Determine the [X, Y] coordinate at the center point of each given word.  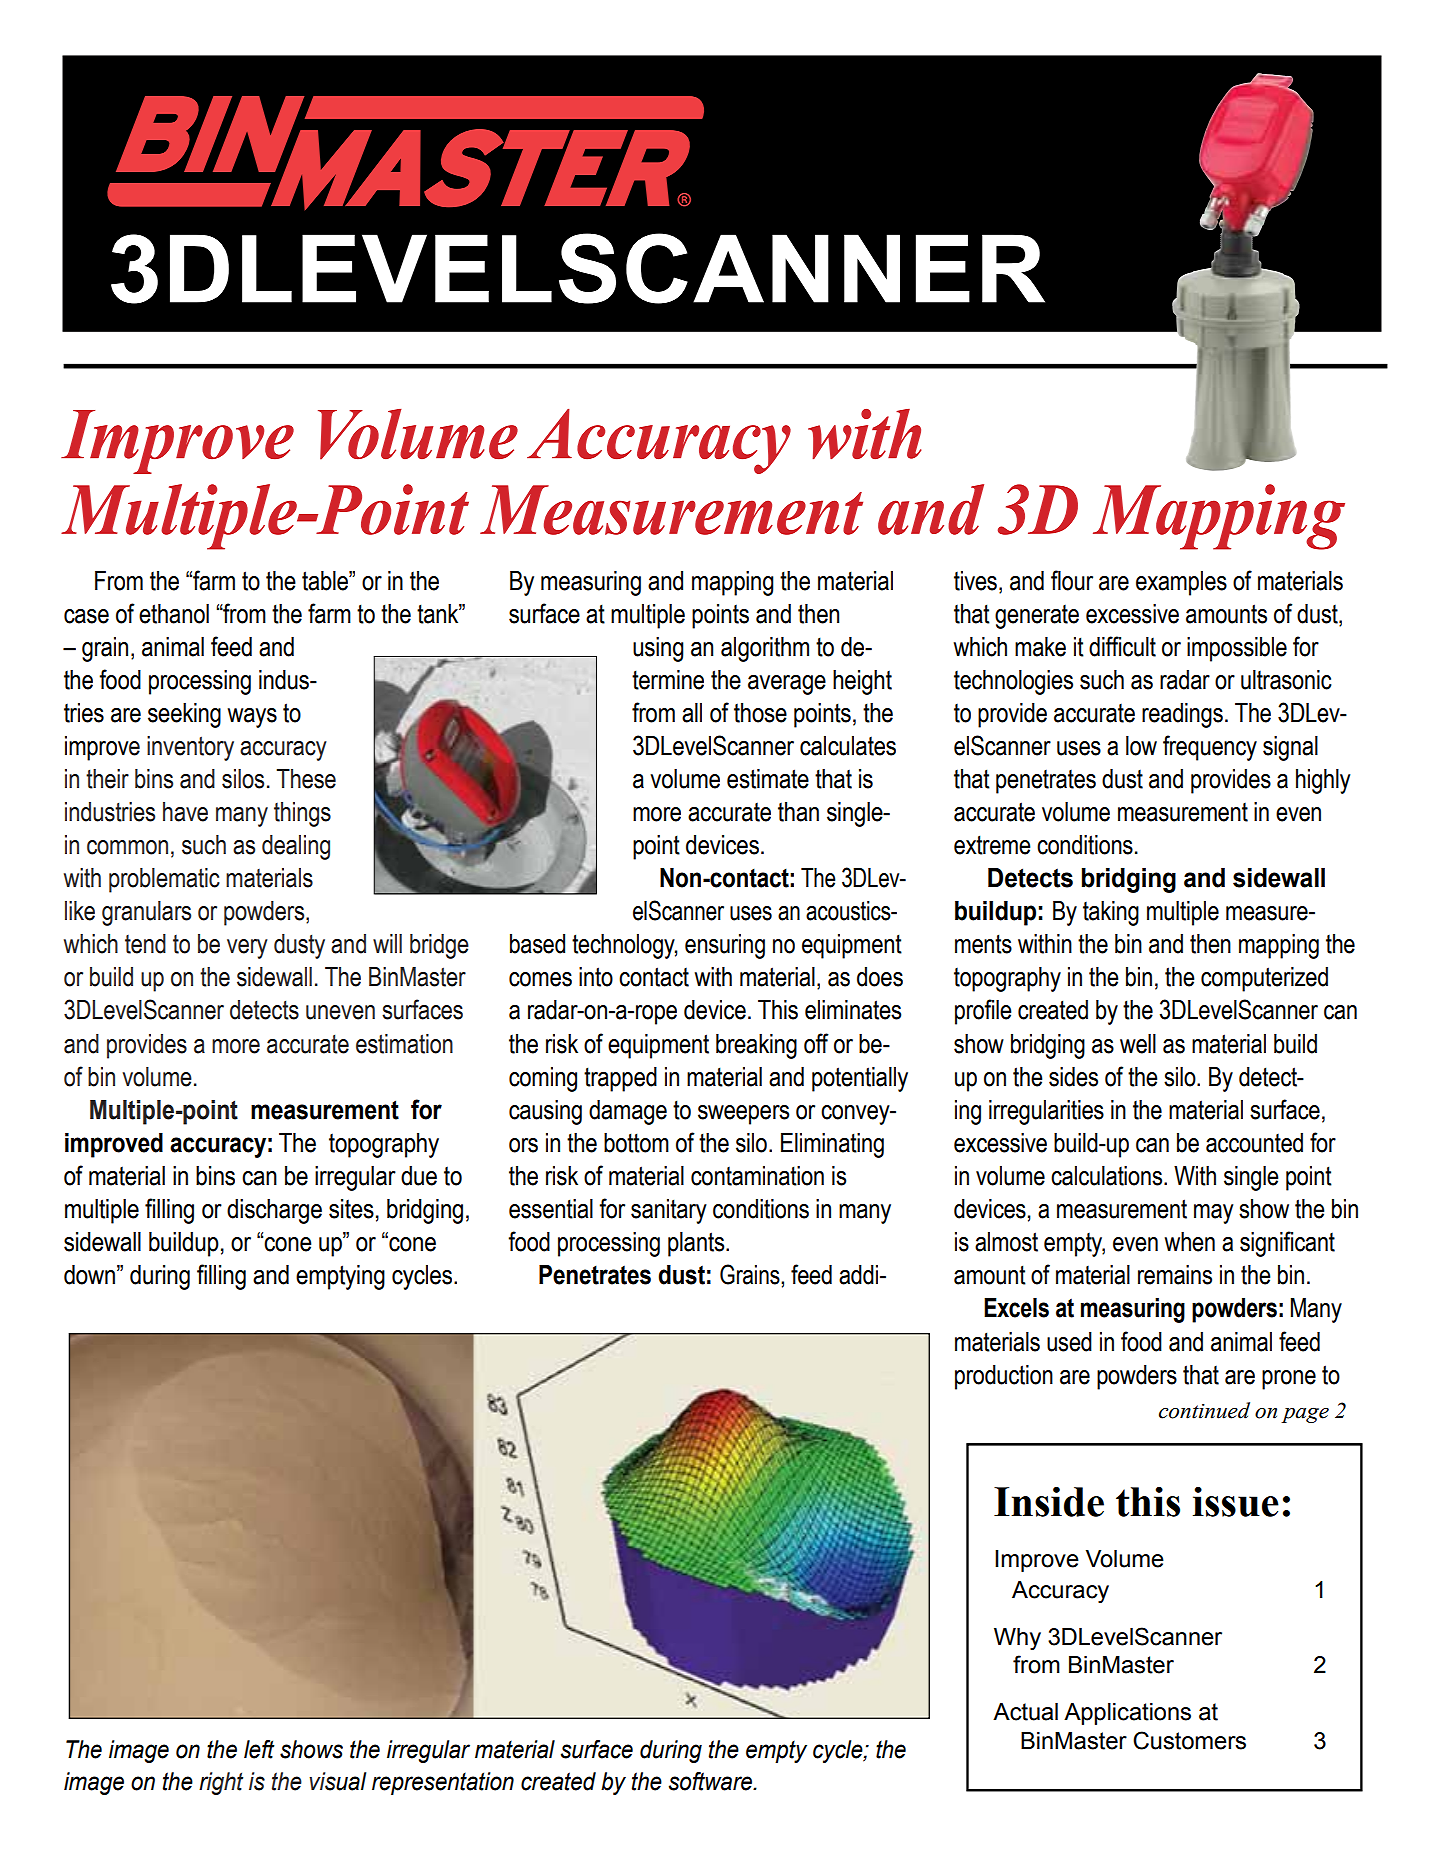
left [259, 1749]
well [1138, 1044]
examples [1181, 583]
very [247, 949]
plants [697, 1244]
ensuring [725, 946]
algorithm [765, 649]
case [86, 616]
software [711, 1781]
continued [1204, 1410]
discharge [274, 1211]
